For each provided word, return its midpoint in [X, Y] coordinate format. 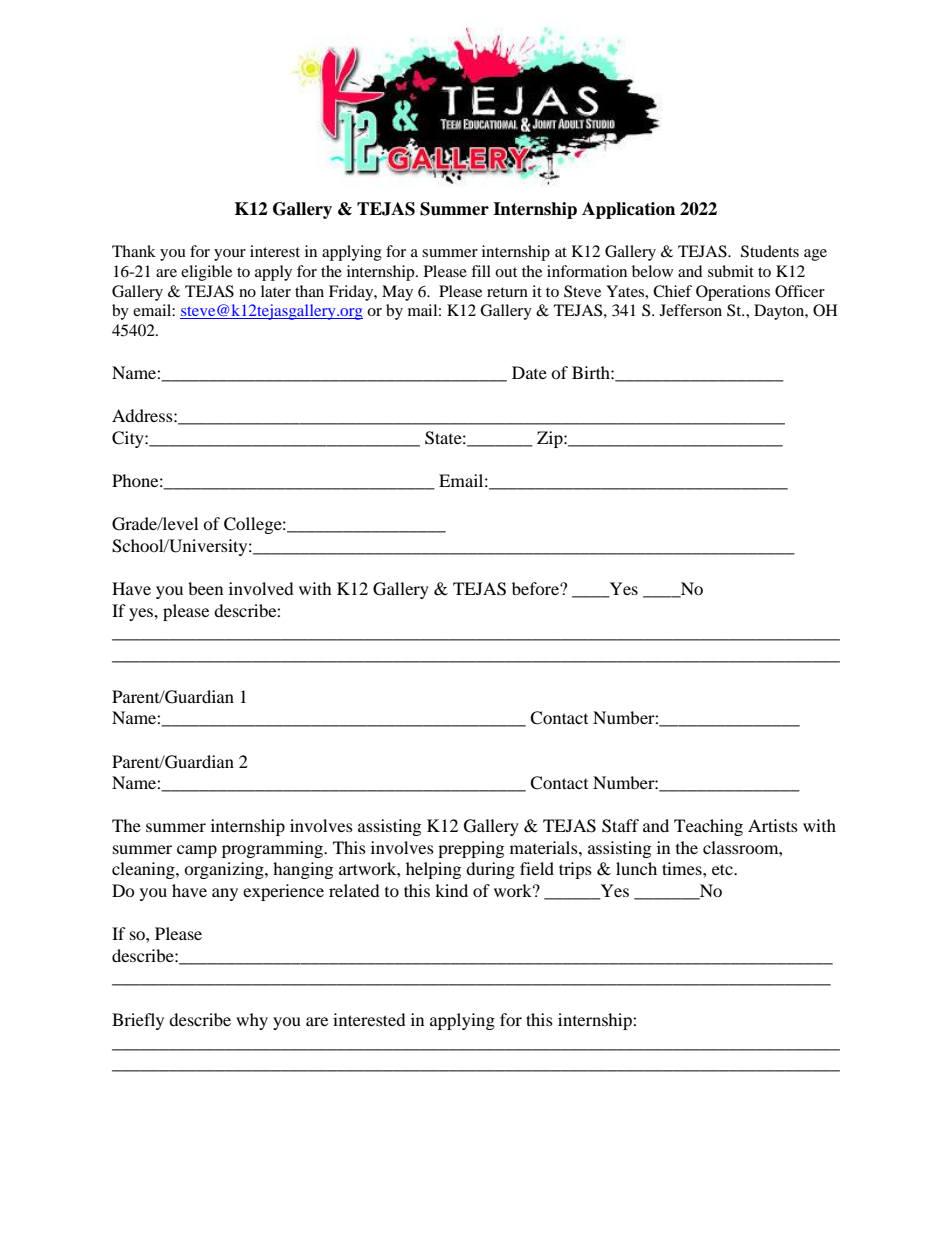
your [230, 255]
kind [451, 890]
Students [770, 251]
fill [481, 271]
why [252, 1021]
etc [723, 869]
